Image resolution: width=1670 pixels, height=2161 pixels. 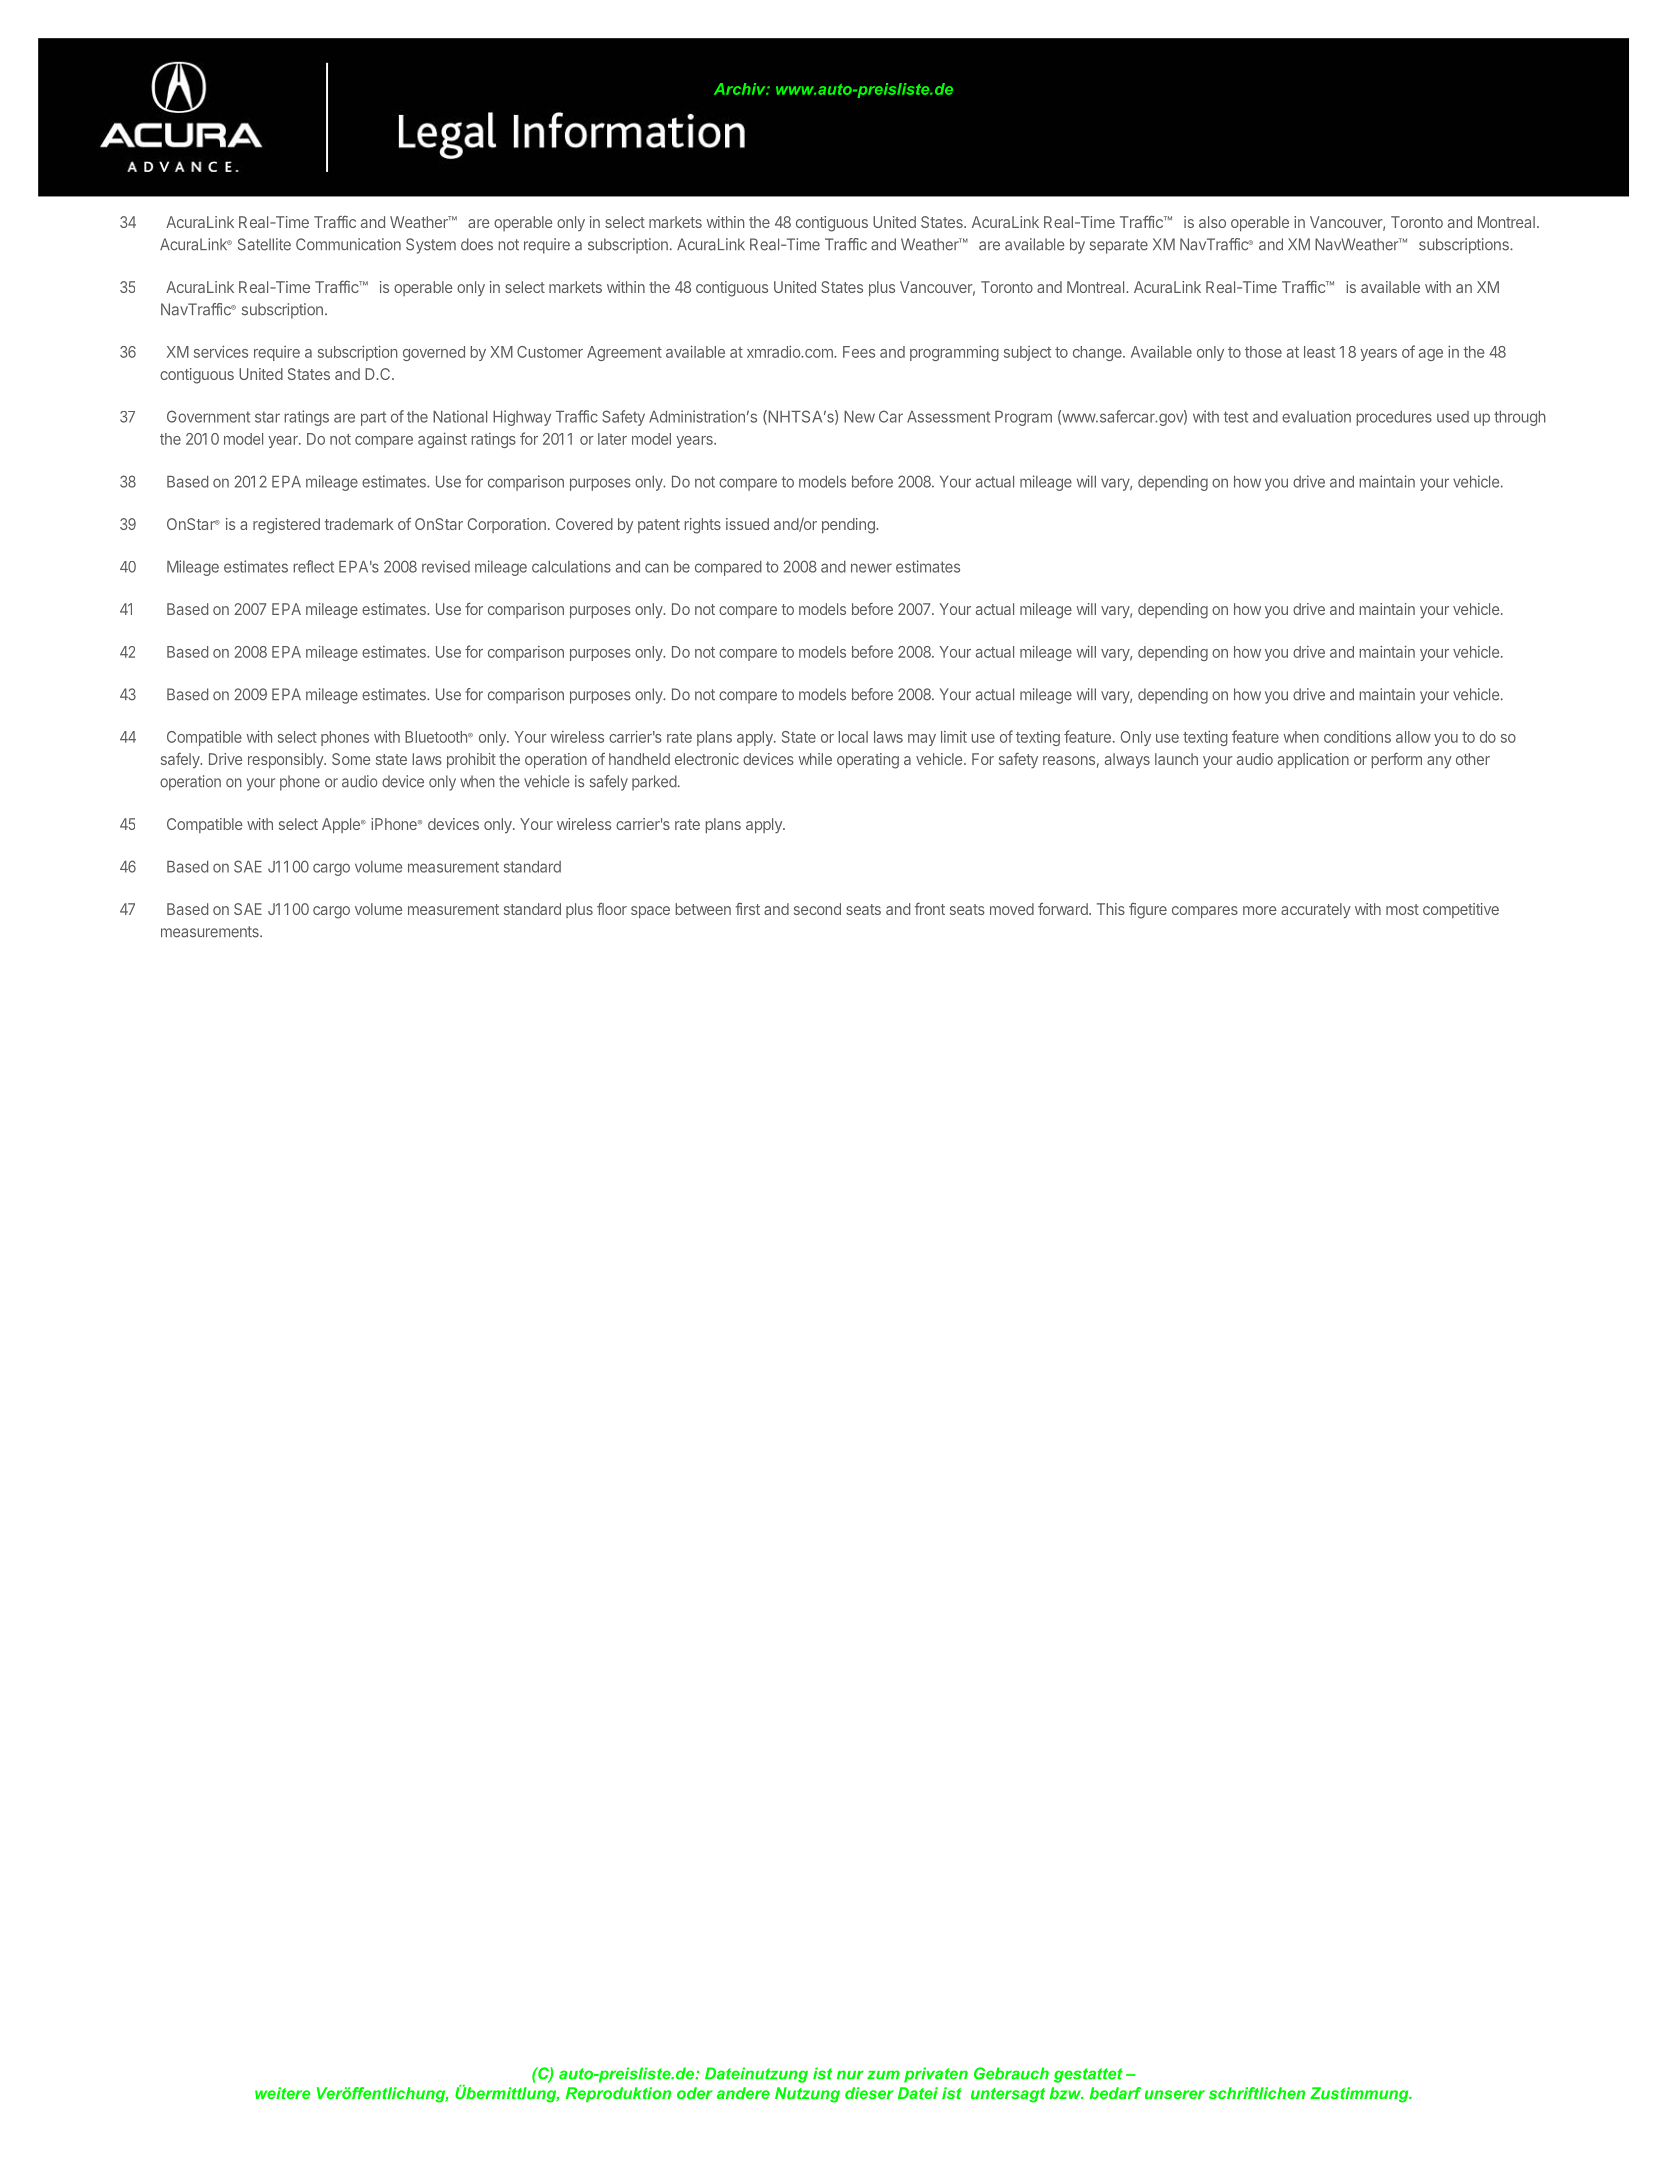 I want to click on weitere, so click(x=282, y=2093).
